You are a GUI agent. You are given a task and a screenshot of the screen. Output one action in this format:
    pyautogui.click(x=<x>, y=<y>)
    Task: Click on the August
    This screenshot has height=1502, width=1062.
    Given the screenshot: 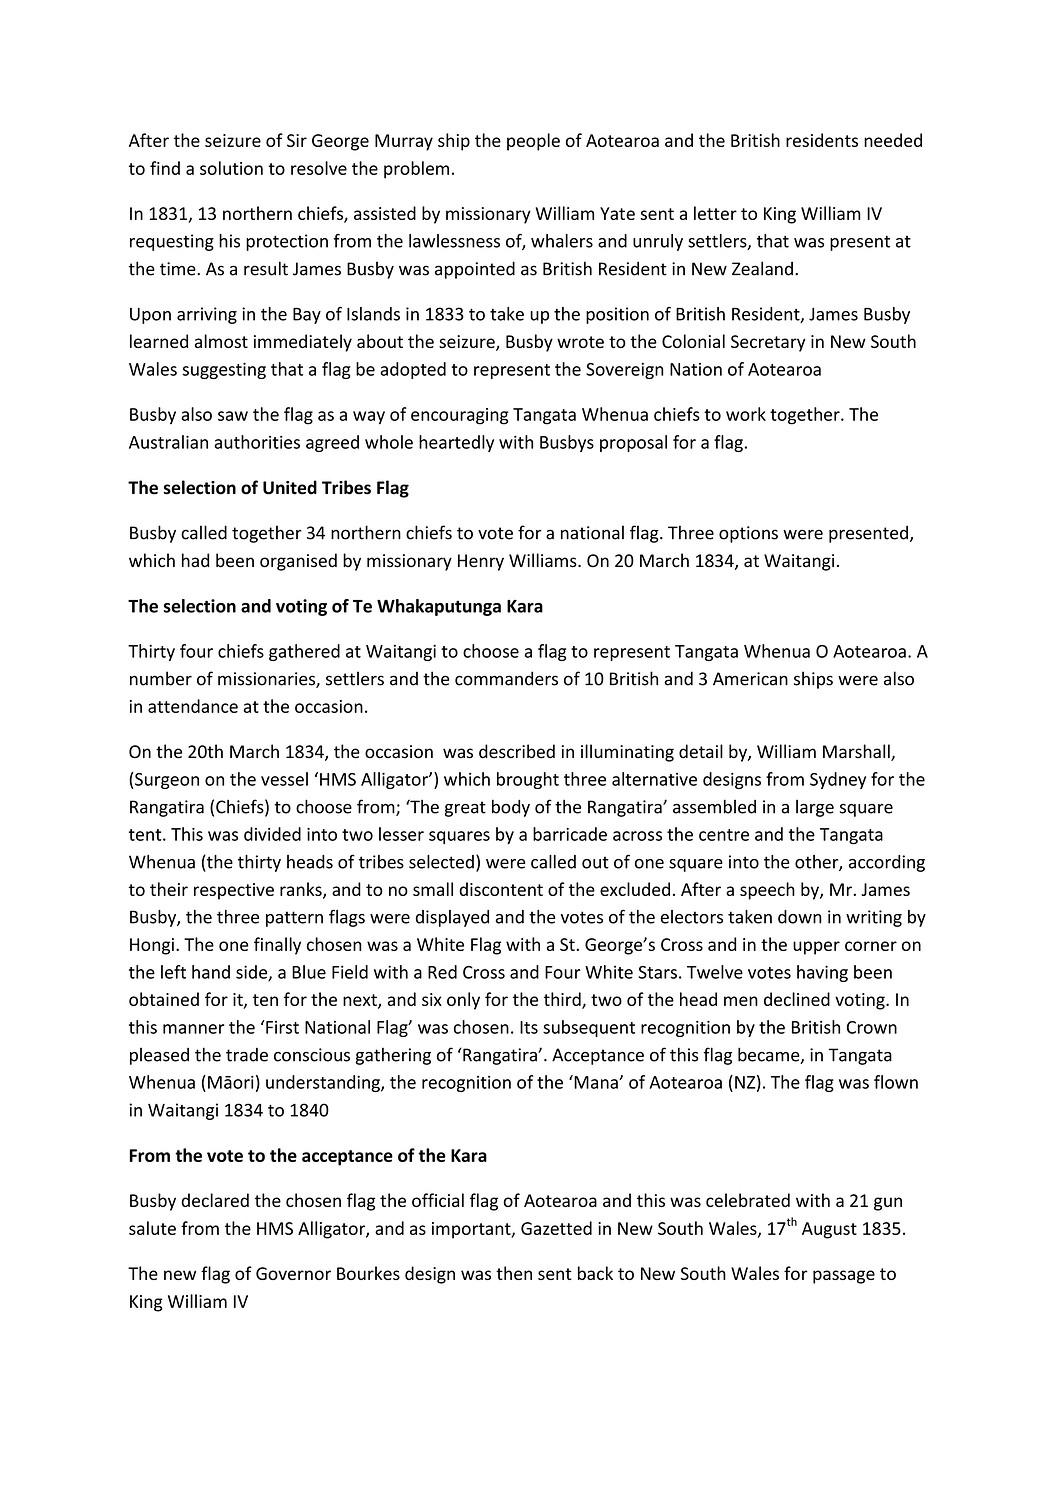 What is the action you would take?
    pyautogui.click(x=829, y=1230)
